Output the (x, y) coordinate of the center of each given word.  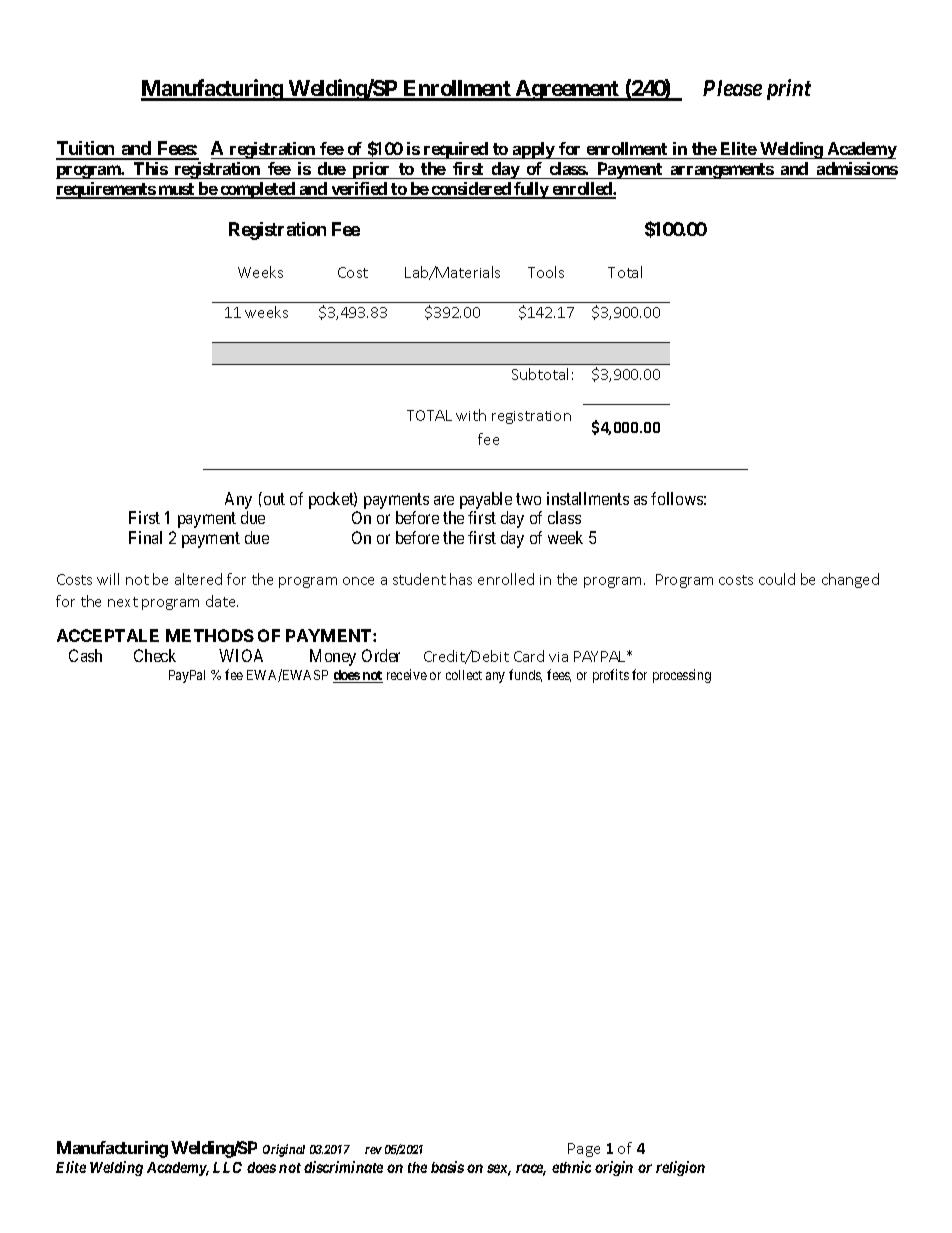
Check (155, 655)
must (176, 190)
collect (464, 675)
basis (447, 1167)
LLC (227, 1167)
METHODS (210, 635)
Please (732, 88)
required (456, 150)
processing (682, 676)
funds (525, 675)
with (471, 415)
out (274, 499)
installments (588, 498)
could (777, 579)
